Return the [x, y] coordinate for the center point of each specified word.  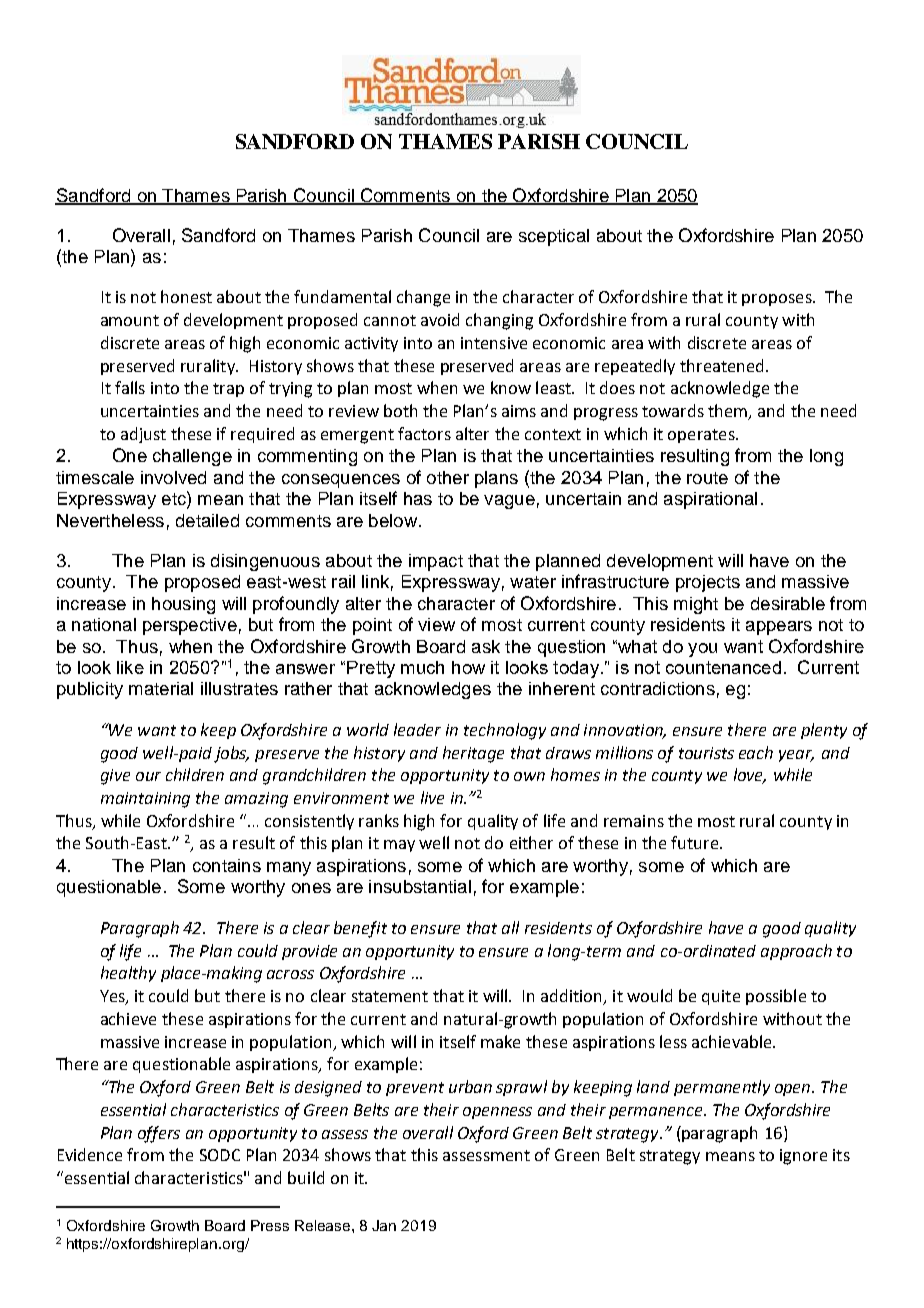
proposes [778, 300]
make [500, 1041]
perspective [190, 626]
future [694, 842]
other [448, 477]
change [423, 298]
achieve [128, 1018]
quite [721, 997]
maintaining [145, 800]
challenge [192, 457]
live [432, 797]
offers [159, 1134]
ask [486, 646]
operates [702, 436]
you [702, 650]
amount [130, 320]
